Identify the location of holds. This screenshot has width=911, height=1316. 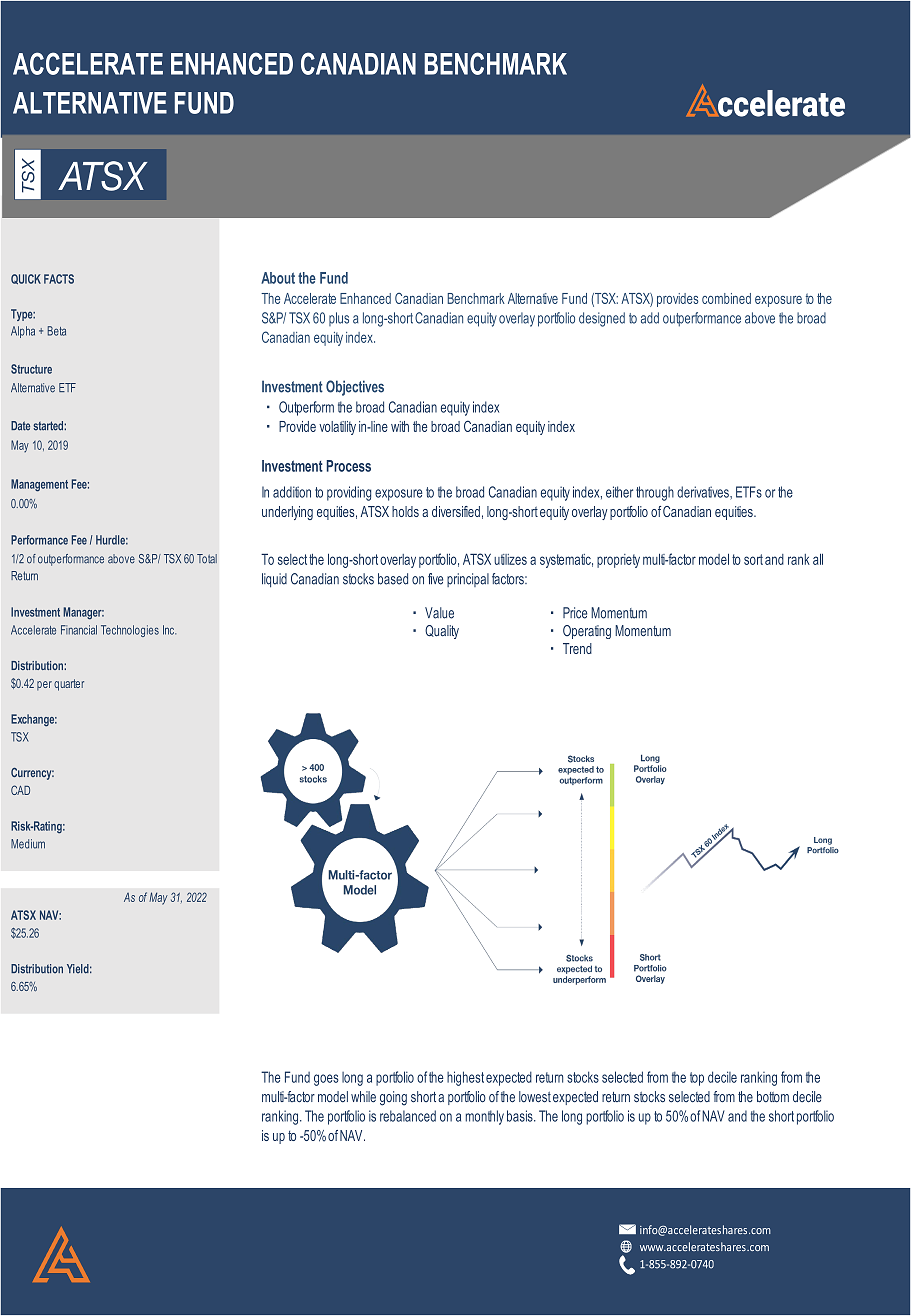
(405, 511).
